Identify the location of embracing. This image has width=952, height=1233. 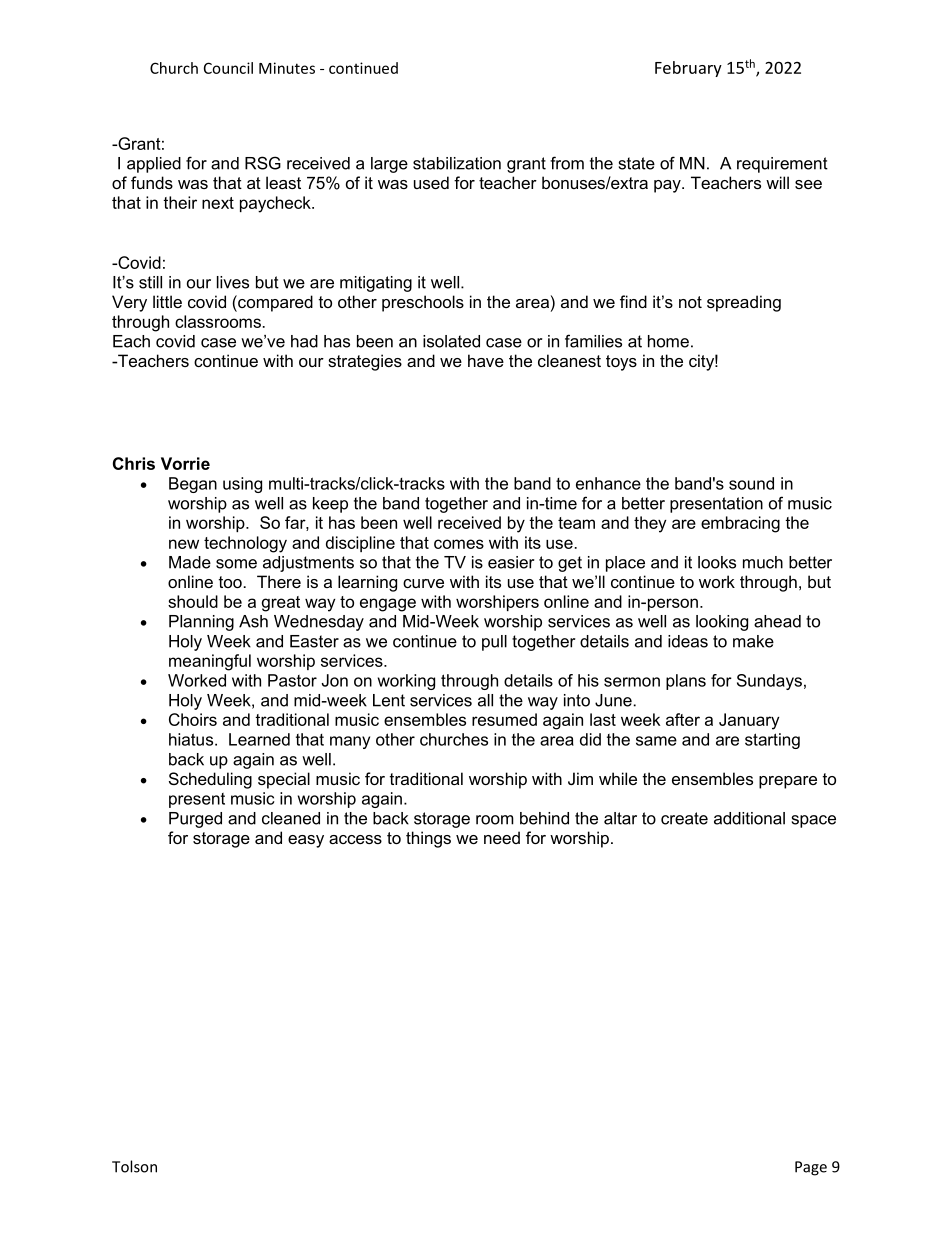
(740, 524).
